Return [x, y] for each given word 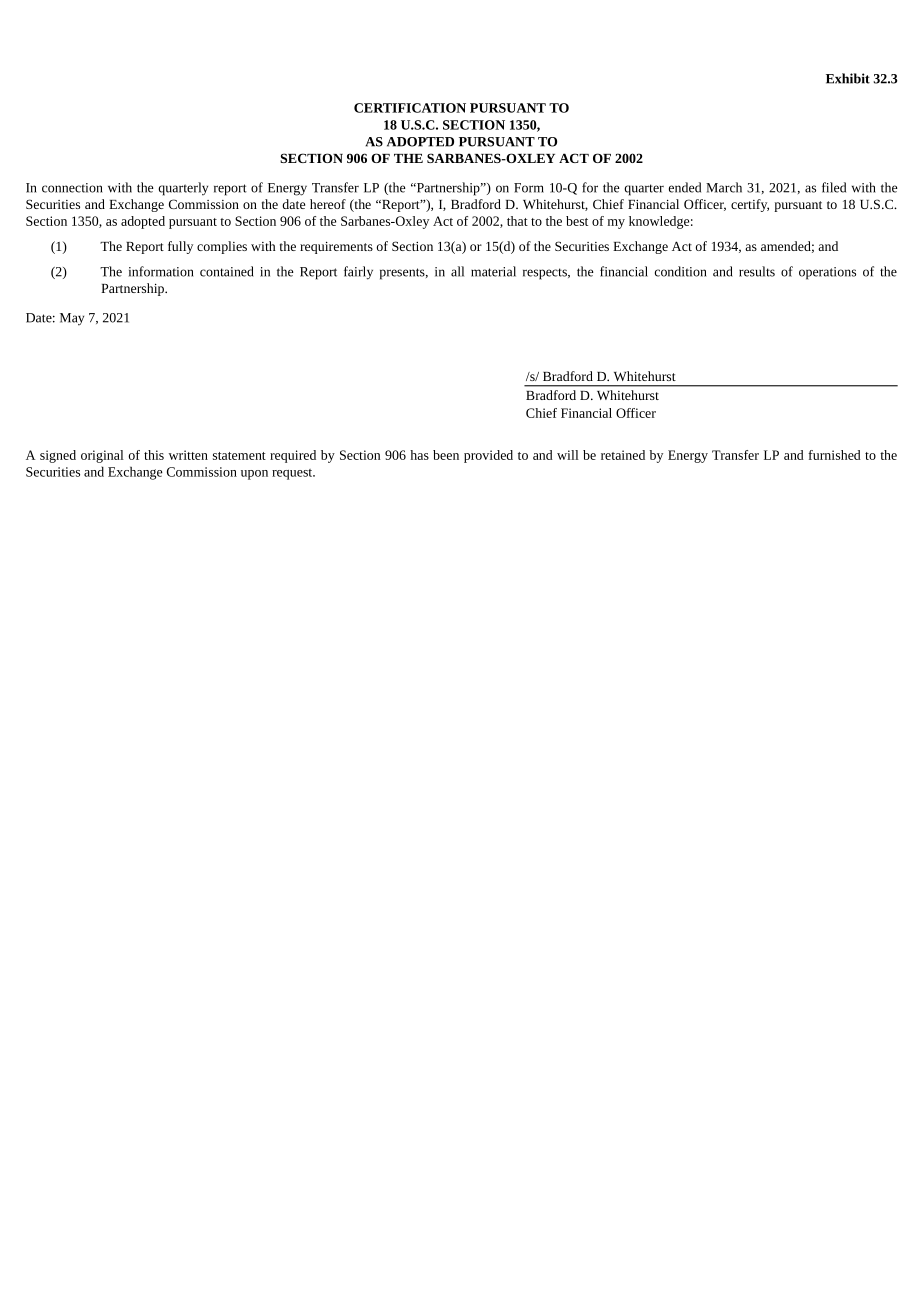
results [757, 271]
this [154, 455]
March [724, 187]
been [446, 455]
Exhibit [848, 78]
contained [227, 271]
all [457, 271]
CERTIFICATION [410, 108]
